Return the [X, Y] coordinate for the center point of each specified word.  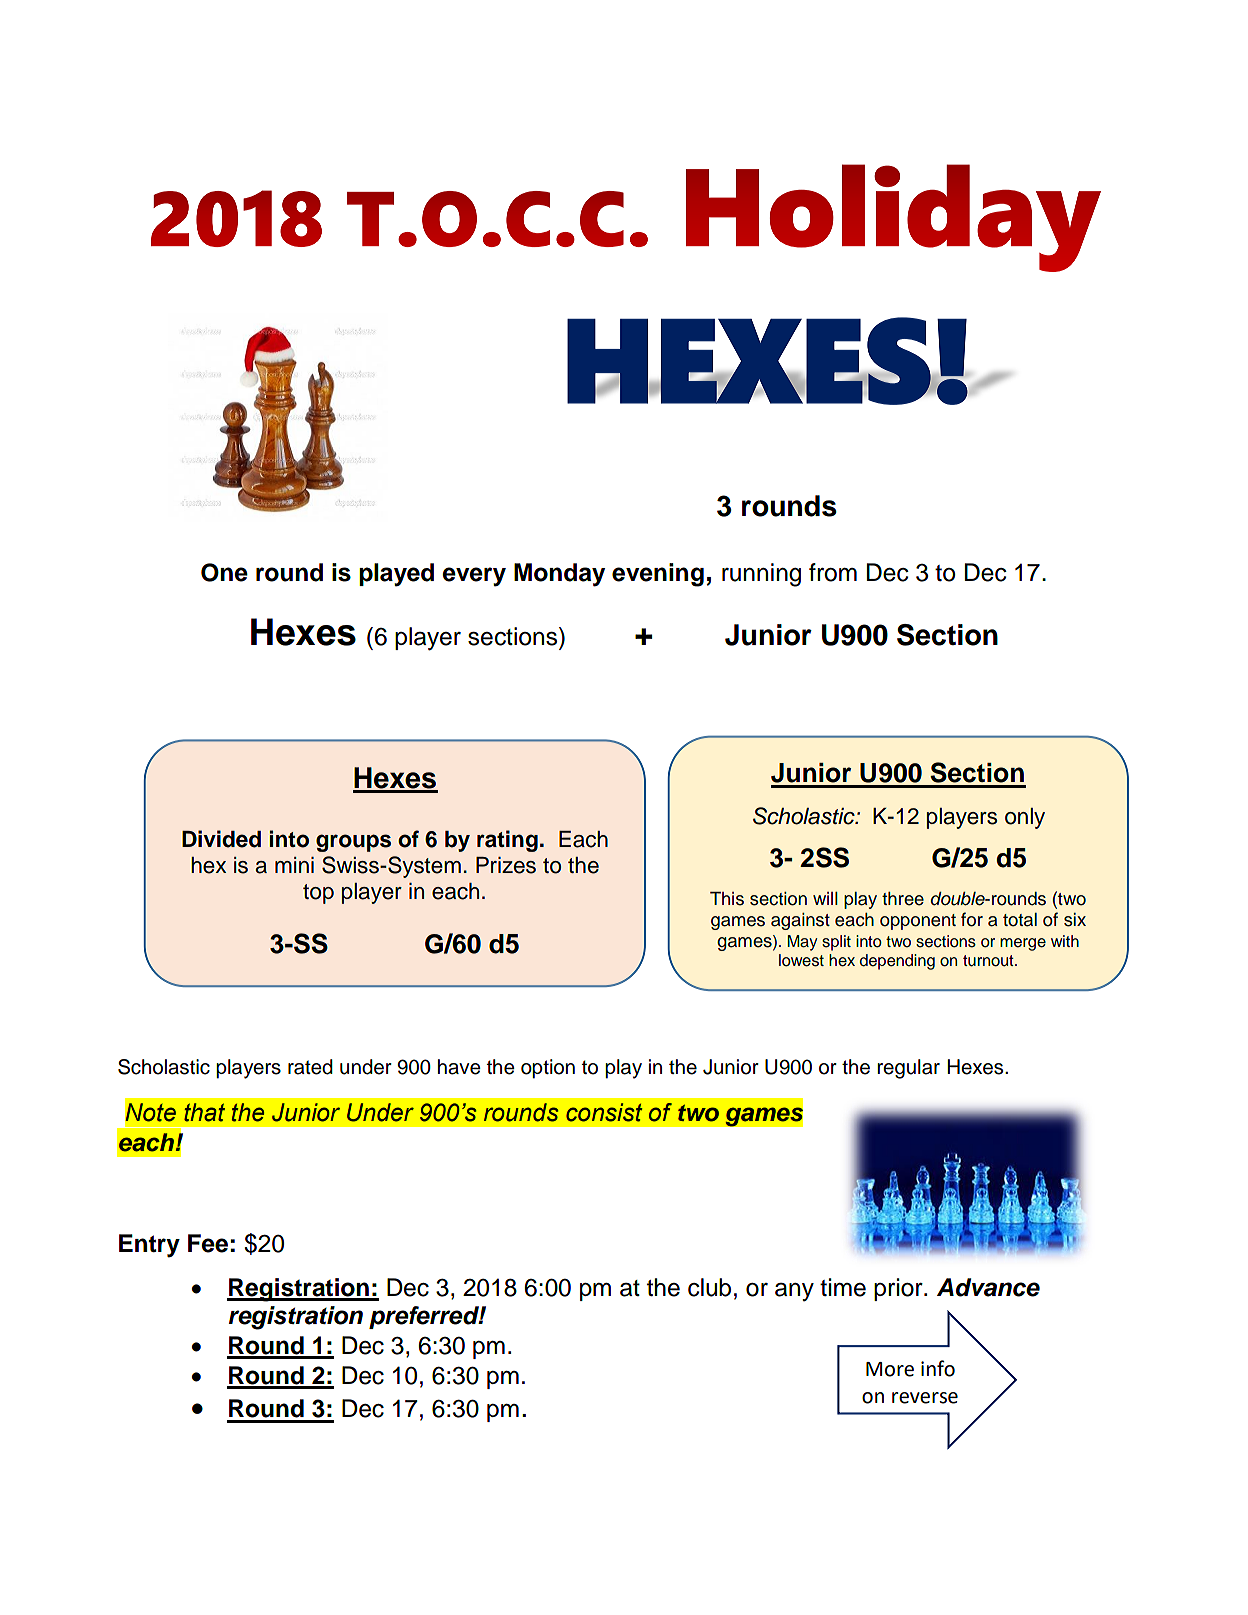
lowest [801, 960]
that [204, 1112]
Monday [559, 575]
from [833, 572]
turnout [989, 961]
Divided [221, 839]
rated [310, 1067]
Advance [988, 1287]
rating [507, 841]
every [474, 577]
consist [604, 1112]
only [1025, 818]
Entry [149, 1246]
